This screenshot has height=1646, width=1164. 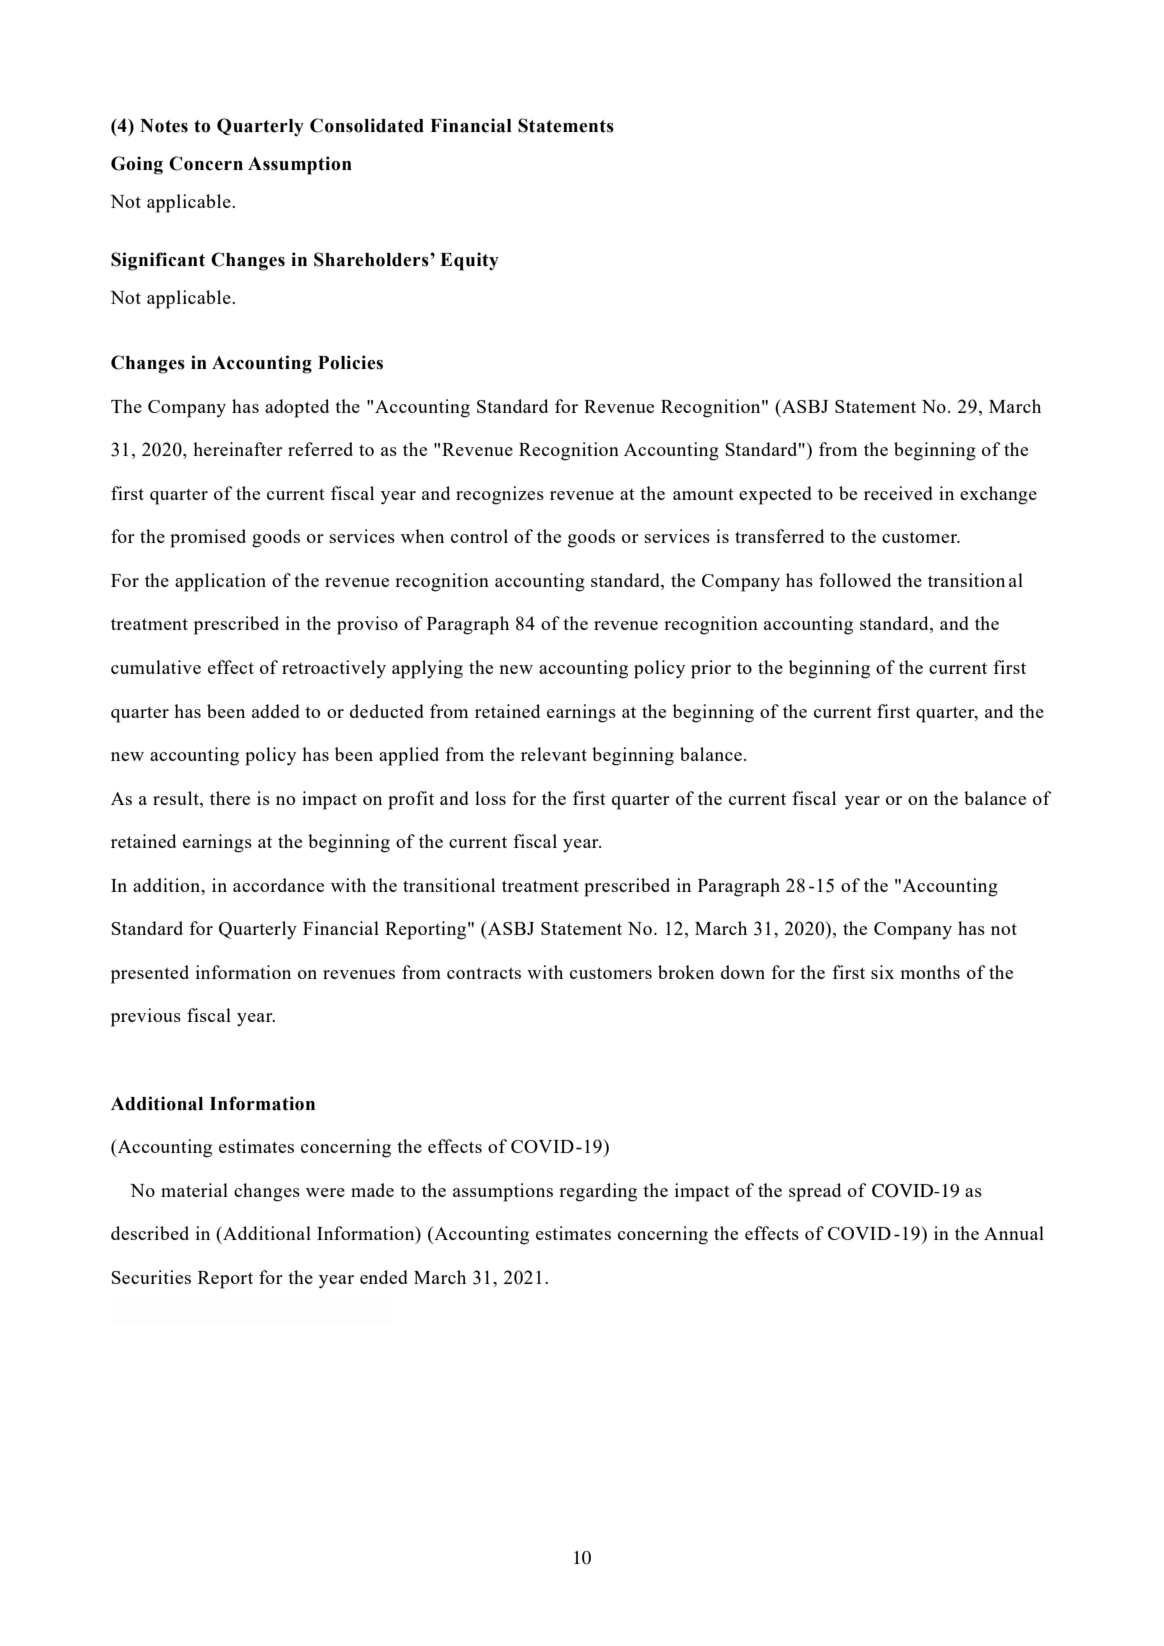 What do you see at coordinates (998, 495) in the screenshot?
I see `exchange` at bounding box center [998, 495].
